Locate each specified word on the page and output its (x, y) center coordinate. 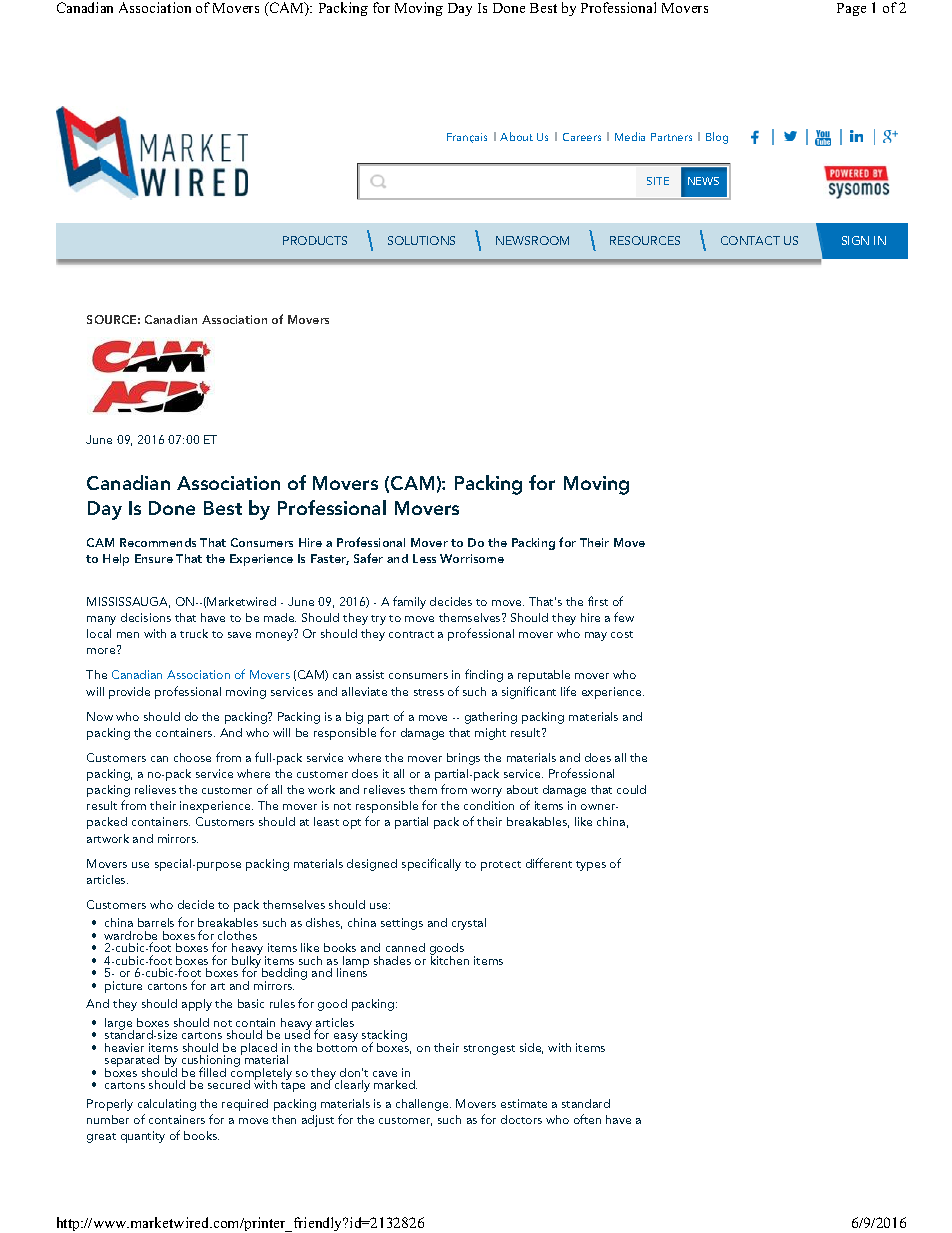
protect (501, 866)
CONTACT (750, 240)
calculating (167, 1105)
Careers (582, 137)
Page (851, 9)
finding (484, 675)
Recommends (158, 542)
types (591, 866)
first (598, 601)
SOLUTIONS (421, 240)
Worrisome (472, 558)
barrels (156, 922)
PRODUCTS (315, 240)
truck (194, 633)
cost (622, 634)
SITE (658, 181)
